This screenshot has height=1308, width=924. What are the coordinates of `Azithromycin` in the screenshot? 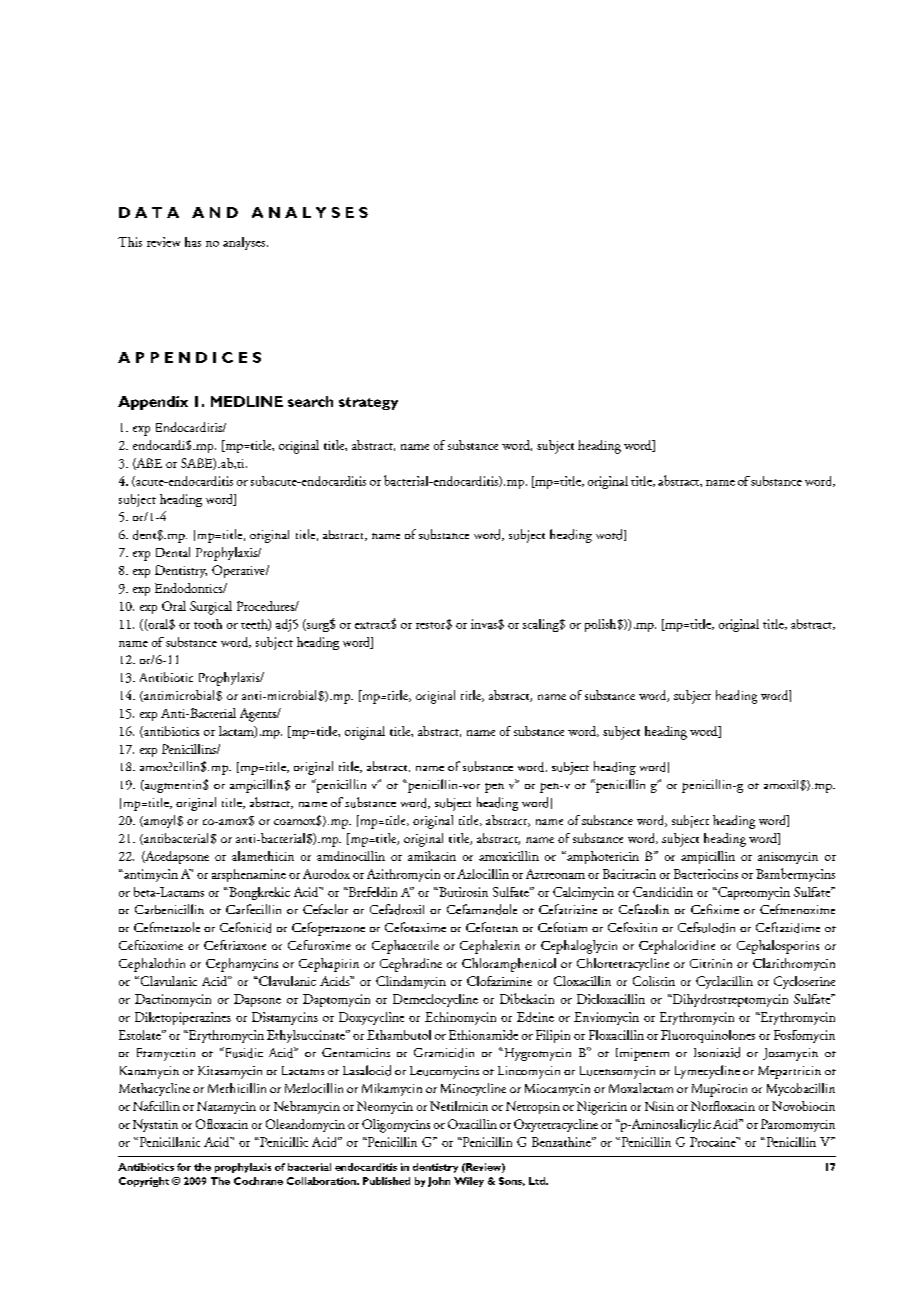 It's located at (403, 875).
